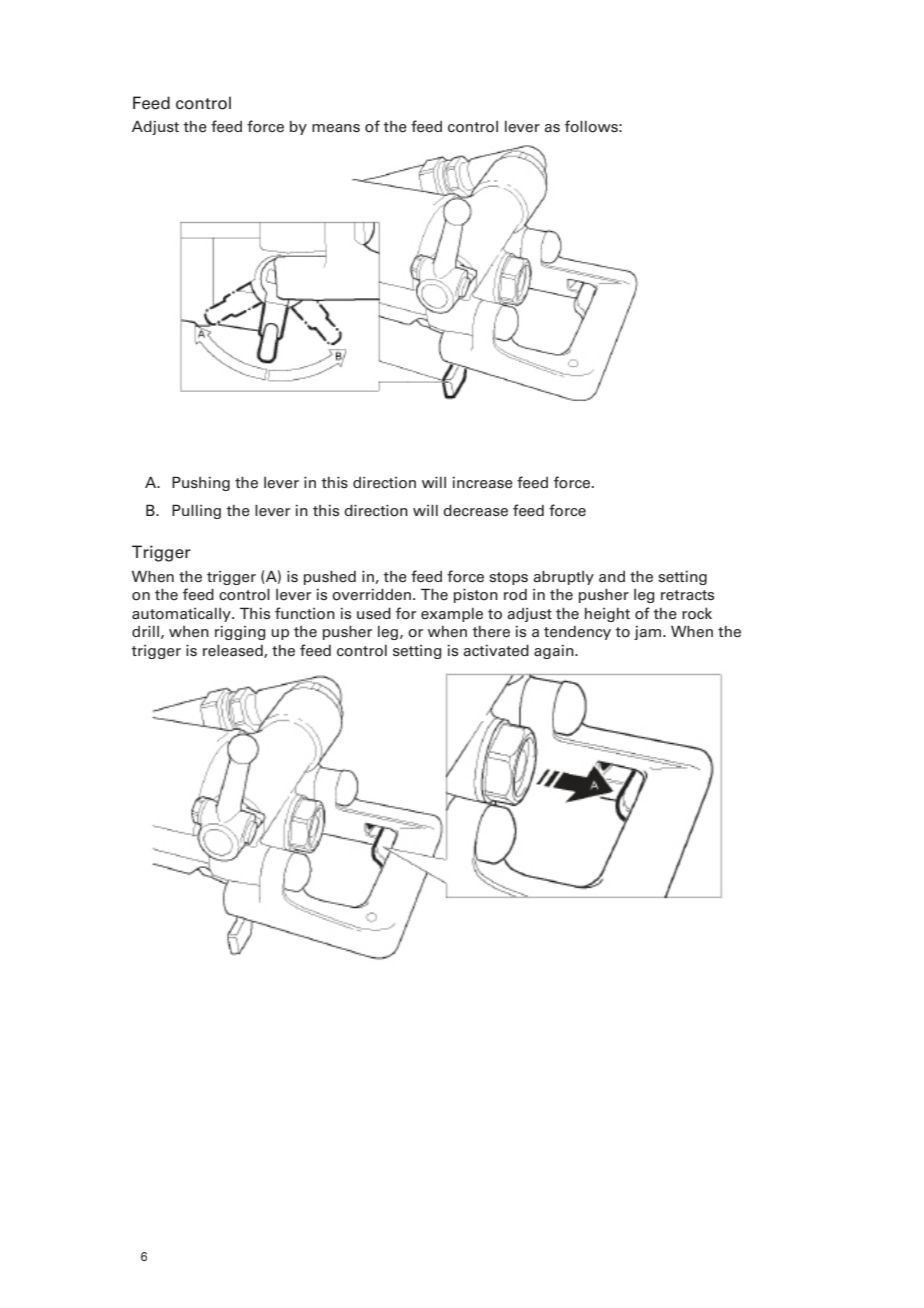 The width and height of the screenshot is (924, 1308). What do you see at coordinates (482, 483) in the screenshot?
I see `increase` at bounding box center [482, 483].
